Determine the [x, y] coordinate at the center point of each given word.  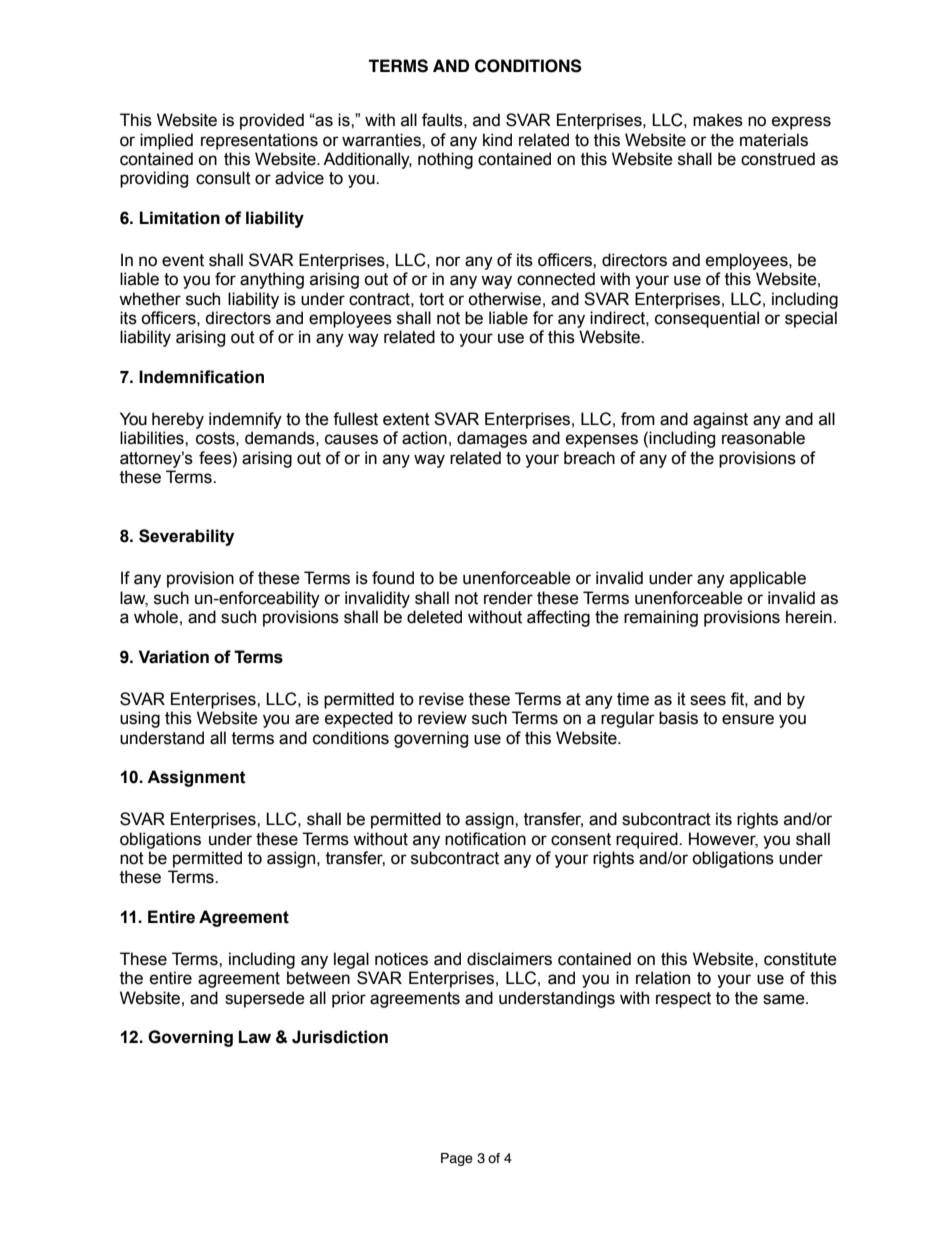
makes [718, 120]
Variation [173, 657]
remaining [661, 618]
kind [497, 140]
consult [223, 178]
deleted [434, 617]
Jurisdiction [340, 1037]
